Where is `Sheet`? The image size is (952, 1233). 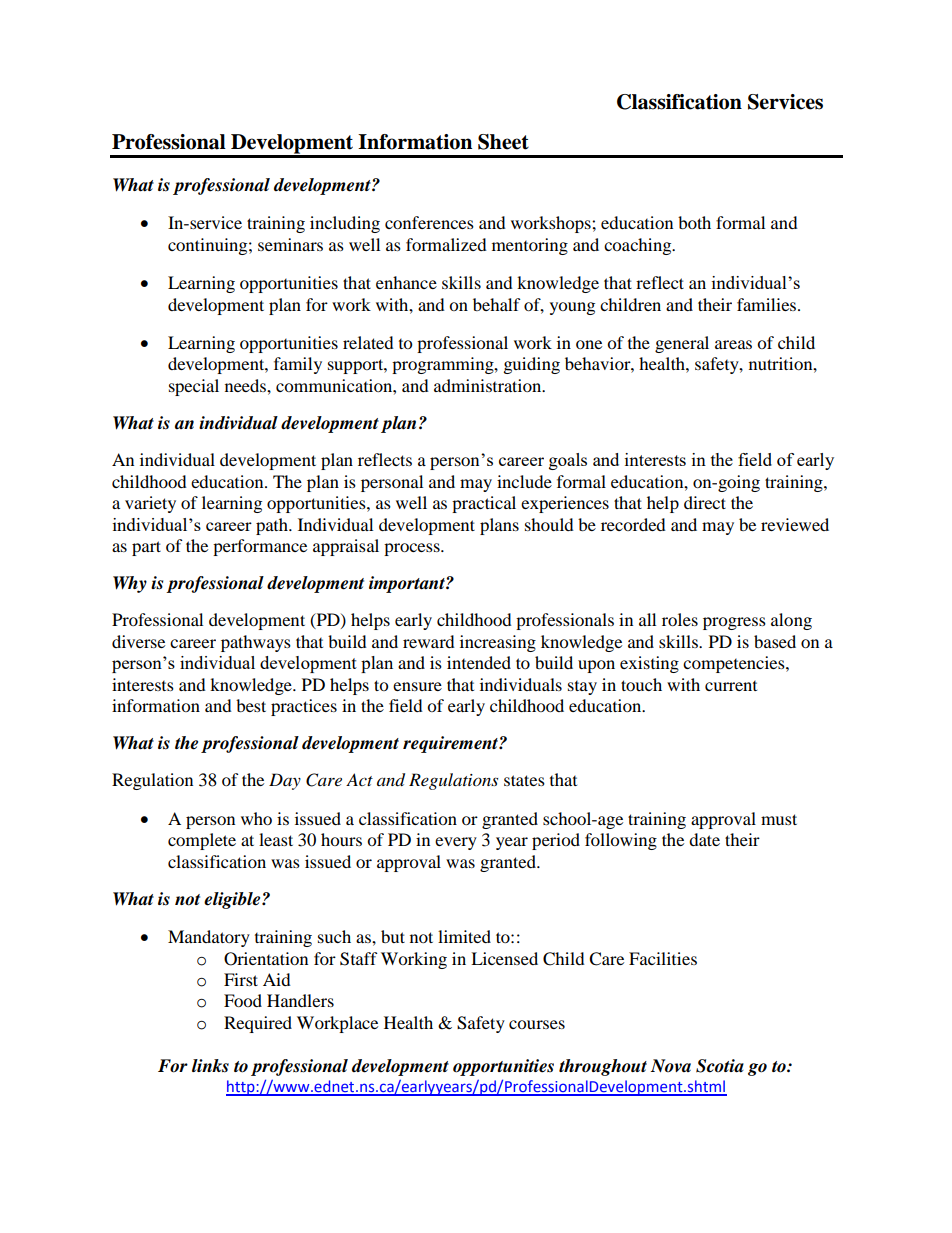 Sheet is located at coordinates (503, 142).
